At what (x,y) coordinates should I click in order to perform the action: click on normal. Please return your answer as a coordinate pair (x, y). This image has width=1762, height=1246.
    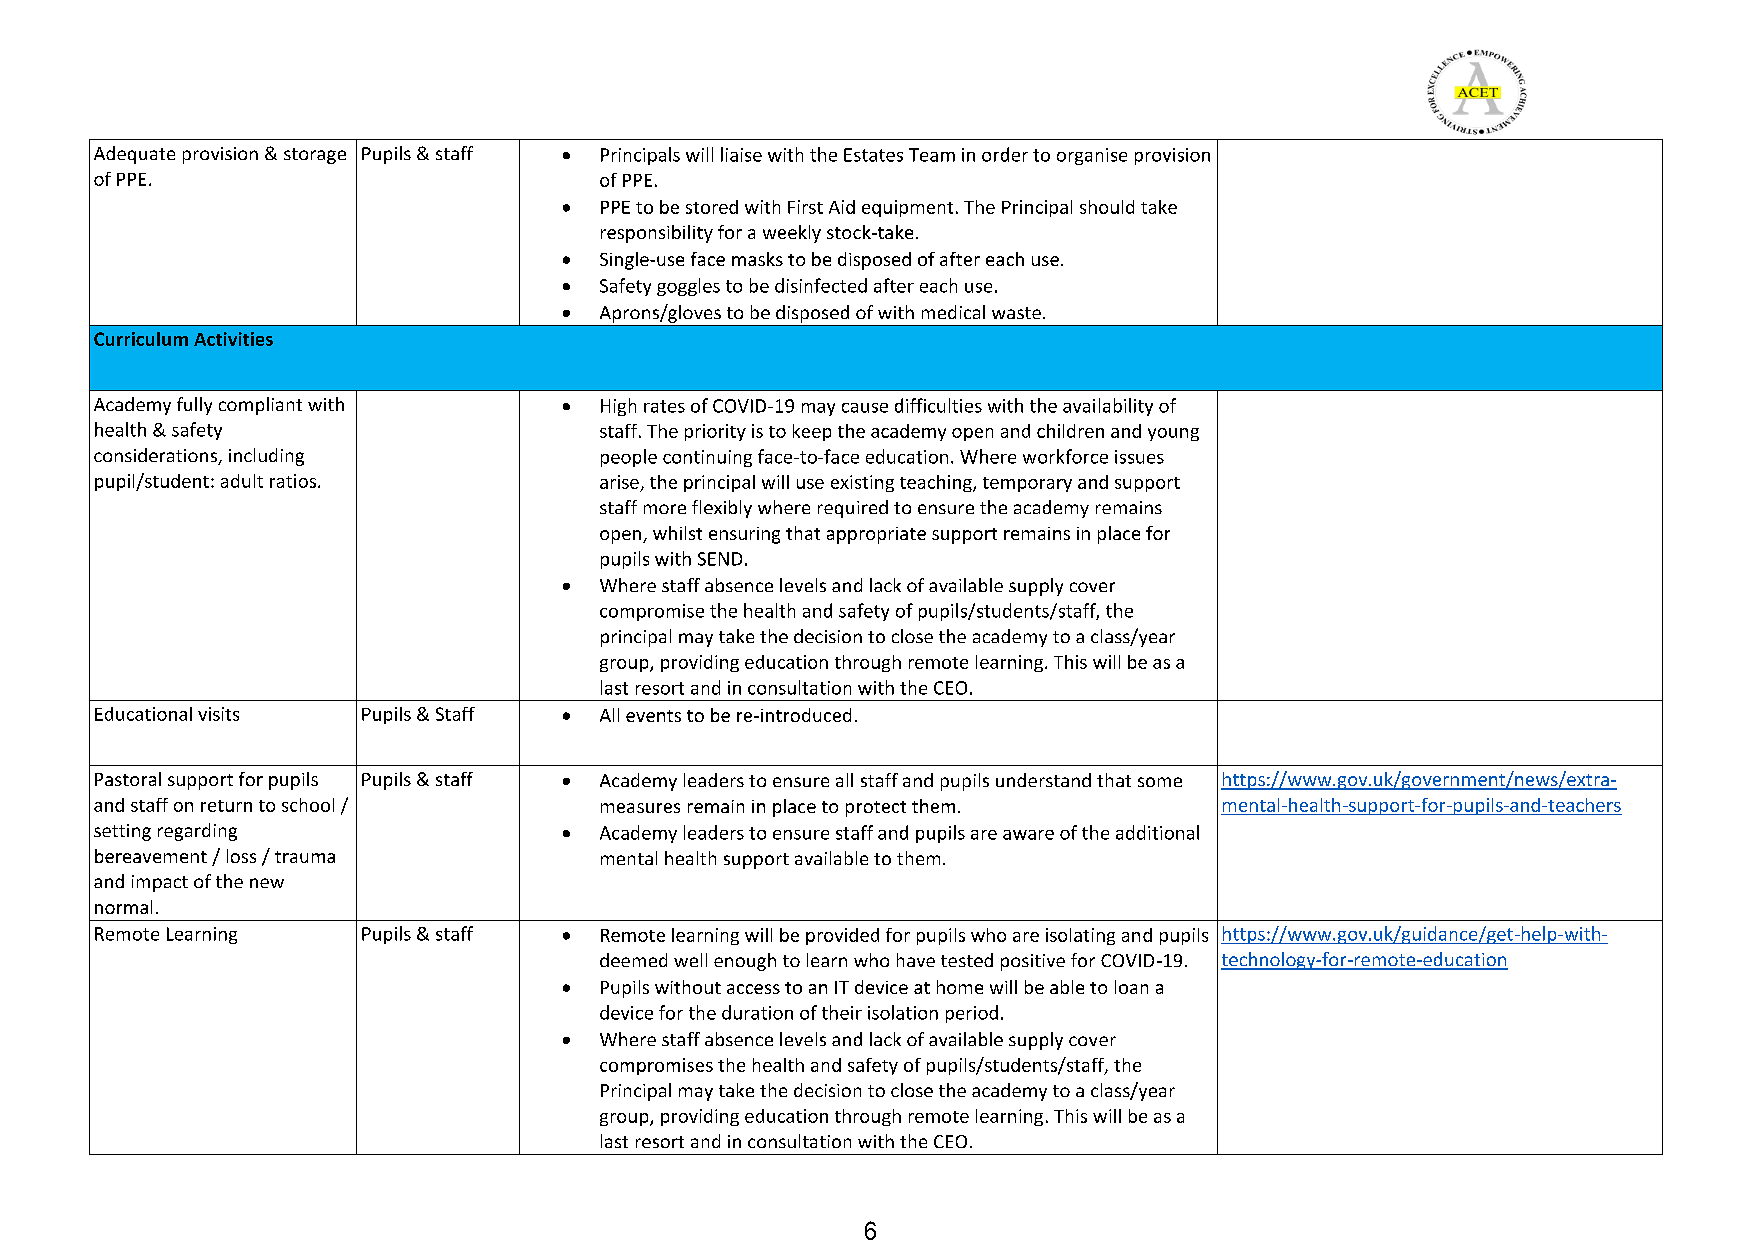
    Looking at the image, I should click on (123, 907).
